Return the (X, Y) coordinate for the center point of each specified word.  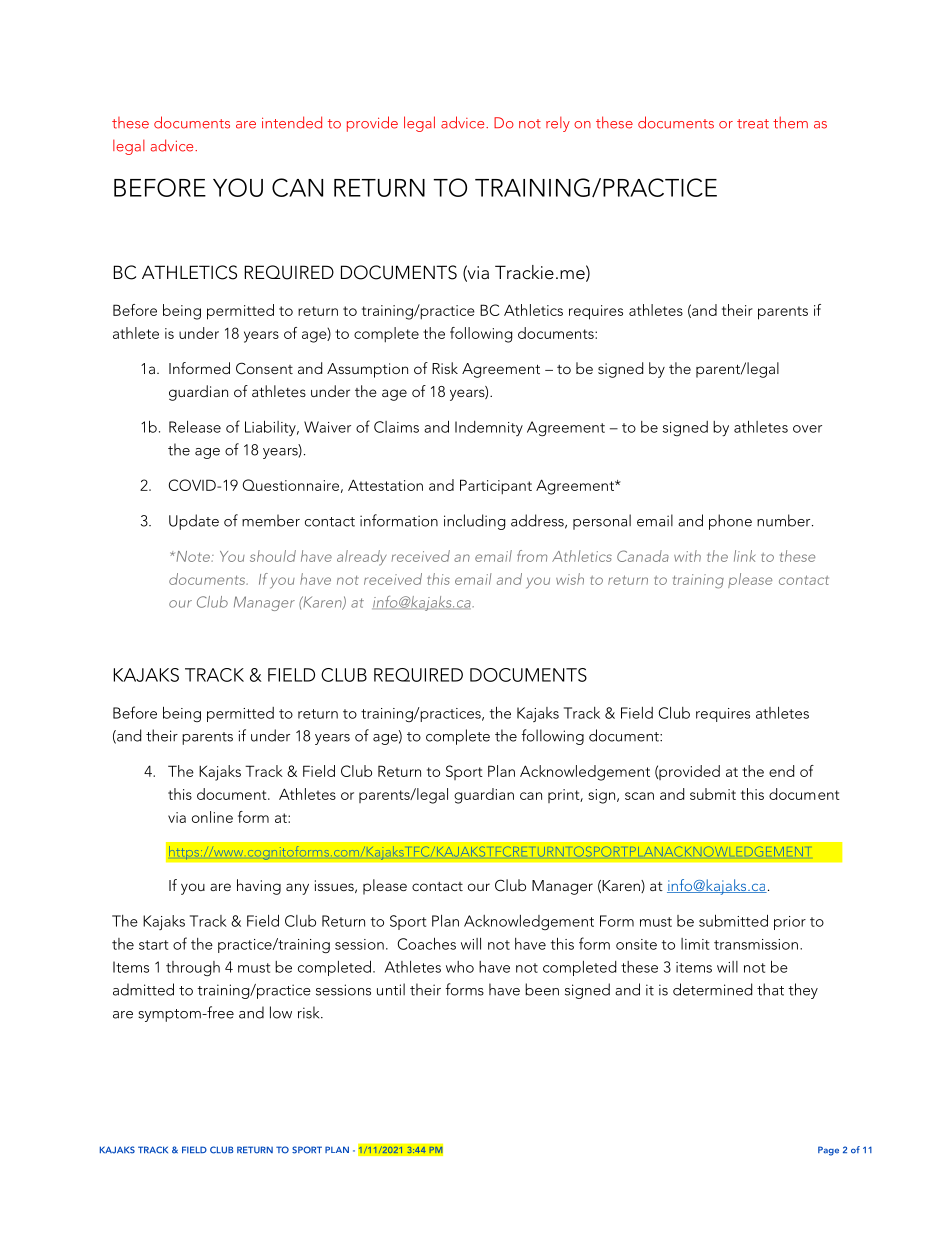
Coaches (427, 943)
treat (753, 124)
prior (790, 923)
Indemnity (489, 428)
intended (292, 122)
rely (558, 124)
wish (570, 579)
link (744, 556)
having (259, 887)
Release (195, 427)
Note (193, 556)
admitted (143, 989)
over (807, 429)
